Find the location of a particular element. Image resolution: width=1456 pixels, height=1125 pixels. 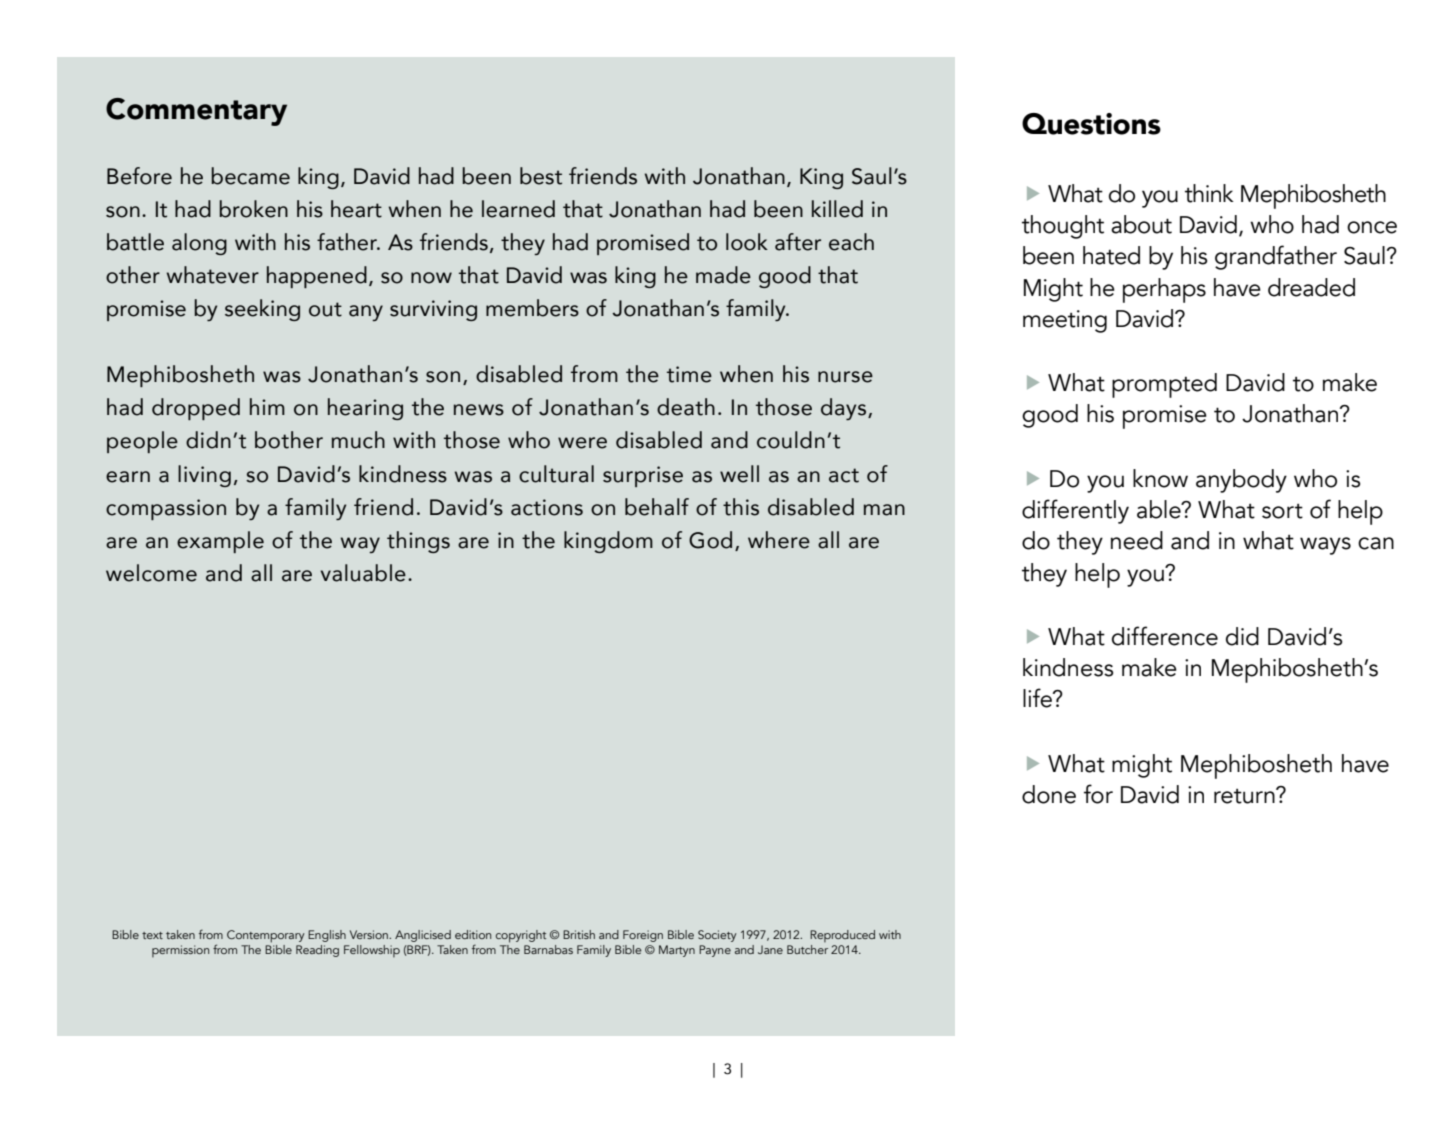

Contemporary is located at coordinates (265, 936).
